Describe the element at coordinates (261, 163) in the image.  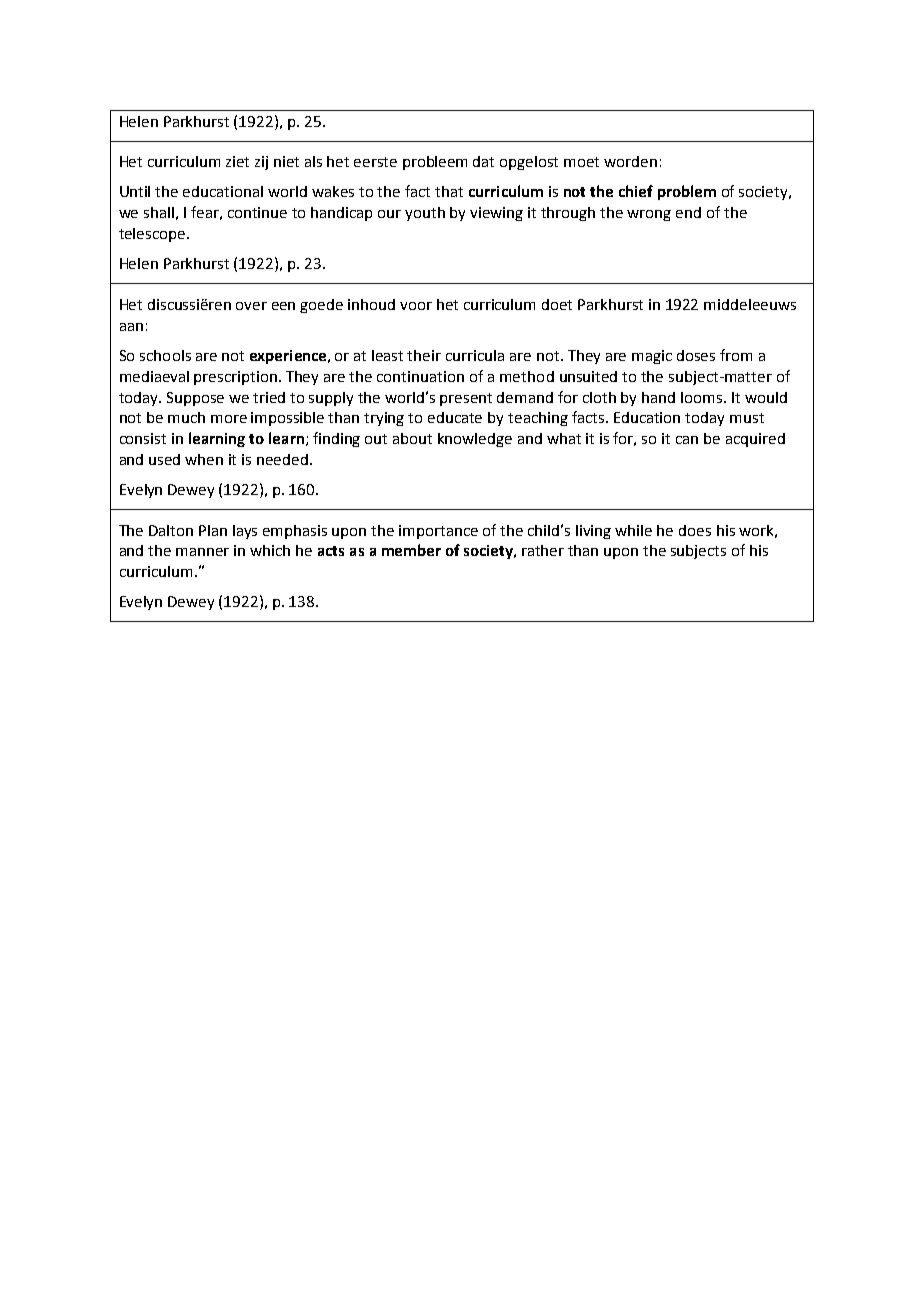
I see `zij` at that location.
